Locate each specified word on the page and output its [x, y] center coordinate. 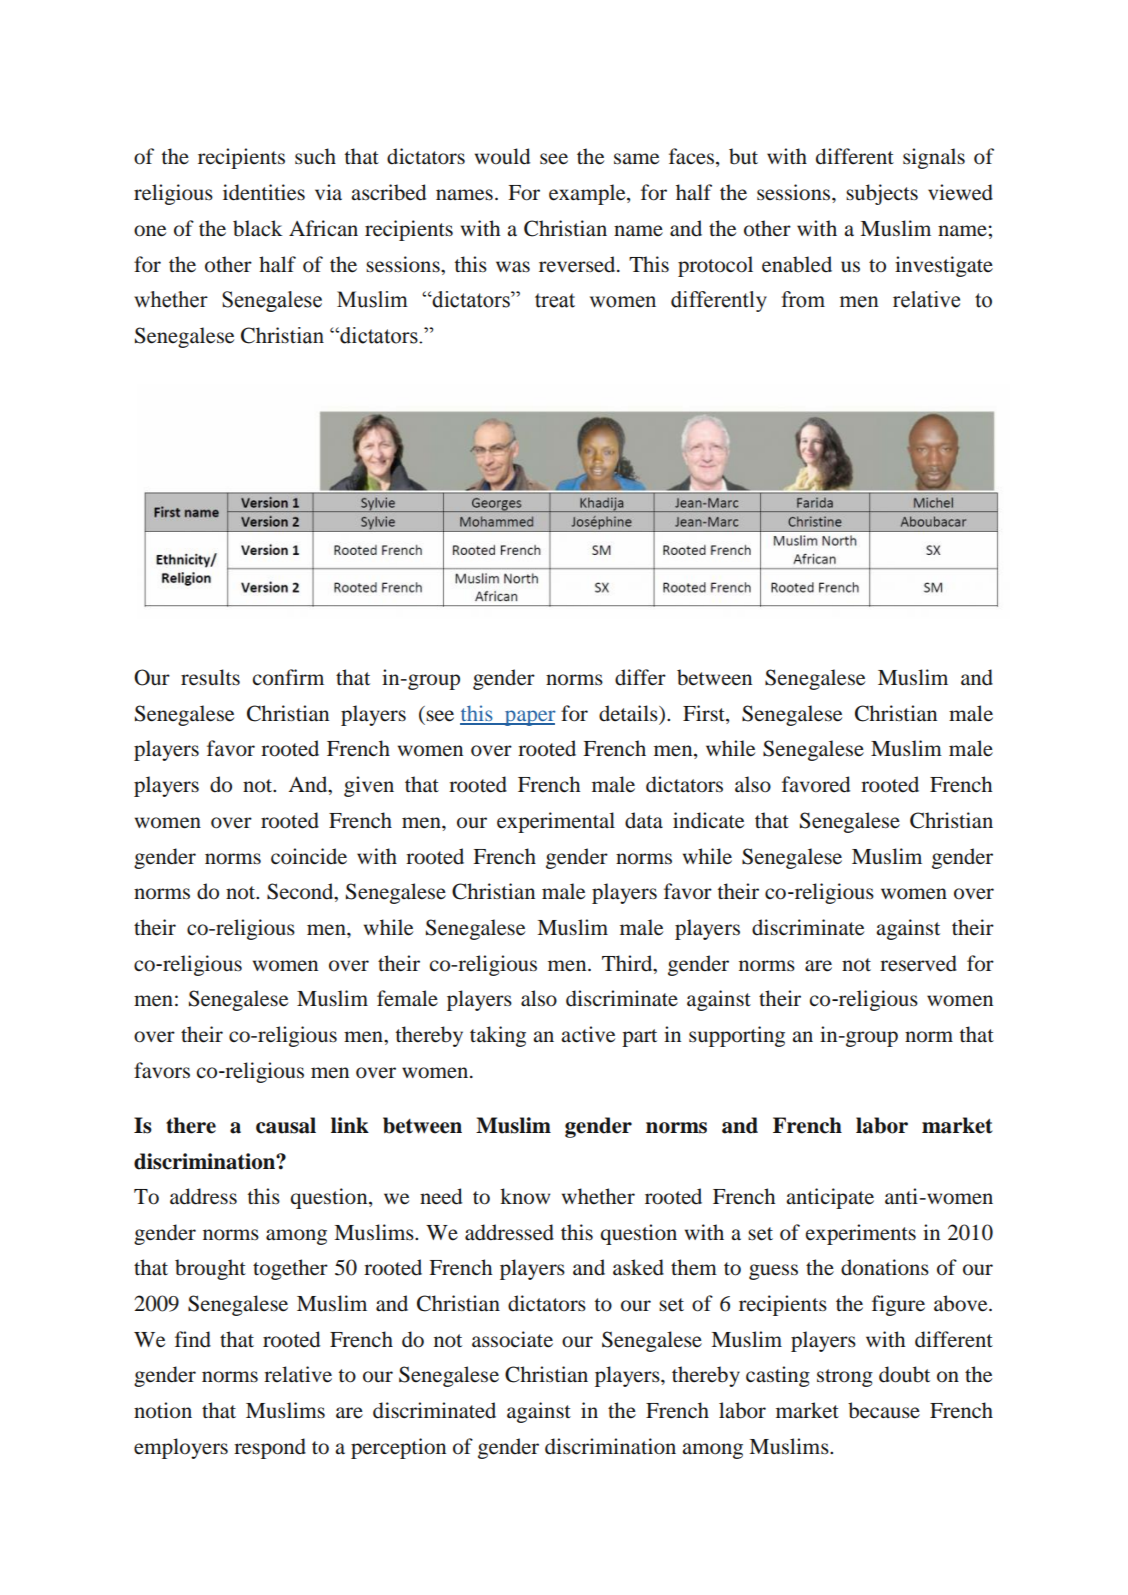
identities [264, 192]
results [210, 677]
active [588, 1034]
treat [555, 300]
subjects [882, 194]
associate [512, 1339]
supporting [737, 1036]
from [803, 299]
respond [270, 1448]
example [588, 194]
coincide [309, 856]
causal [286, 1125]
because [884, 1410]
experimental [556, 822]
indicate [708, 820]
